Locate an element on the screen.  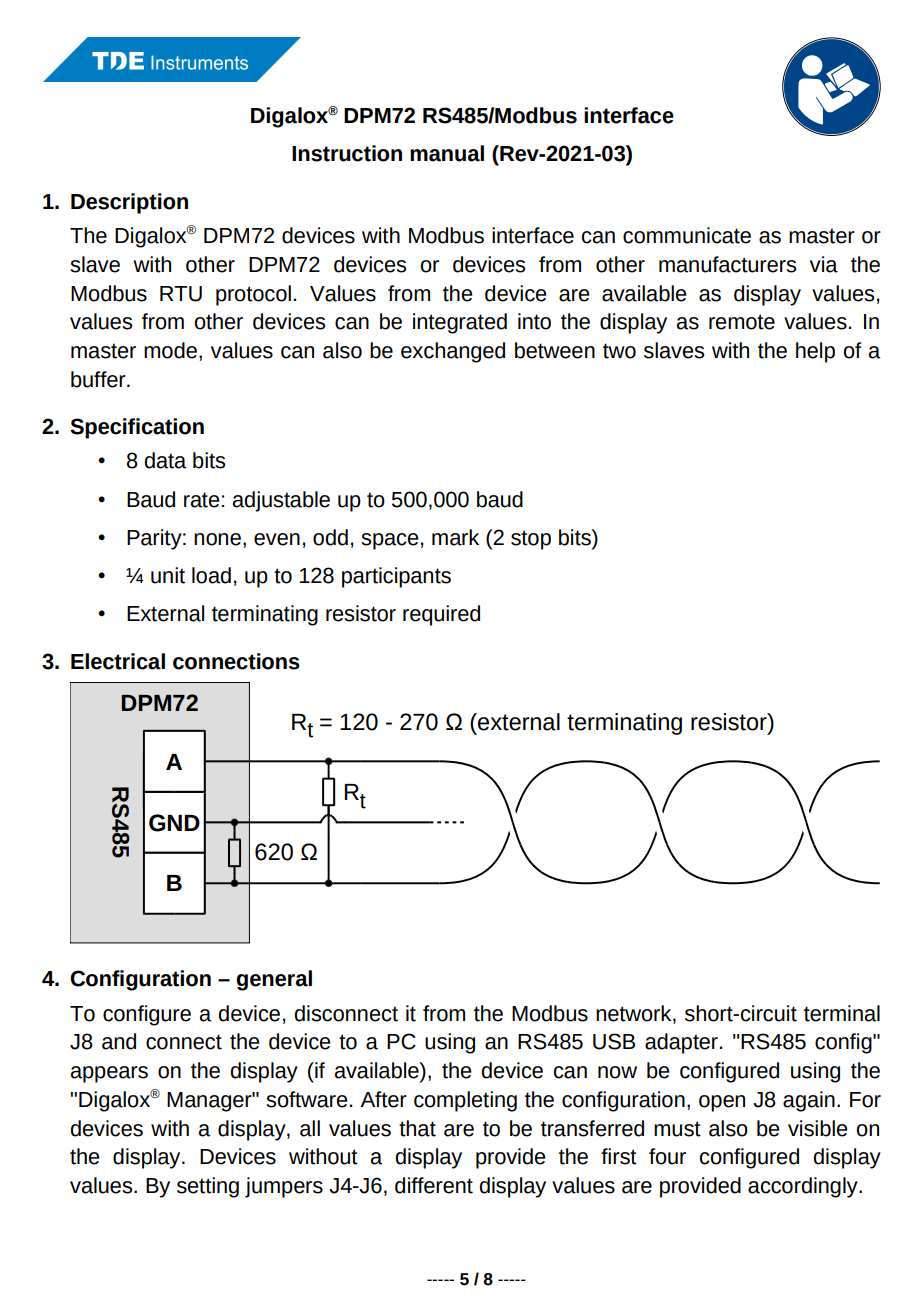
stop is located at coordinates (531, 540).
